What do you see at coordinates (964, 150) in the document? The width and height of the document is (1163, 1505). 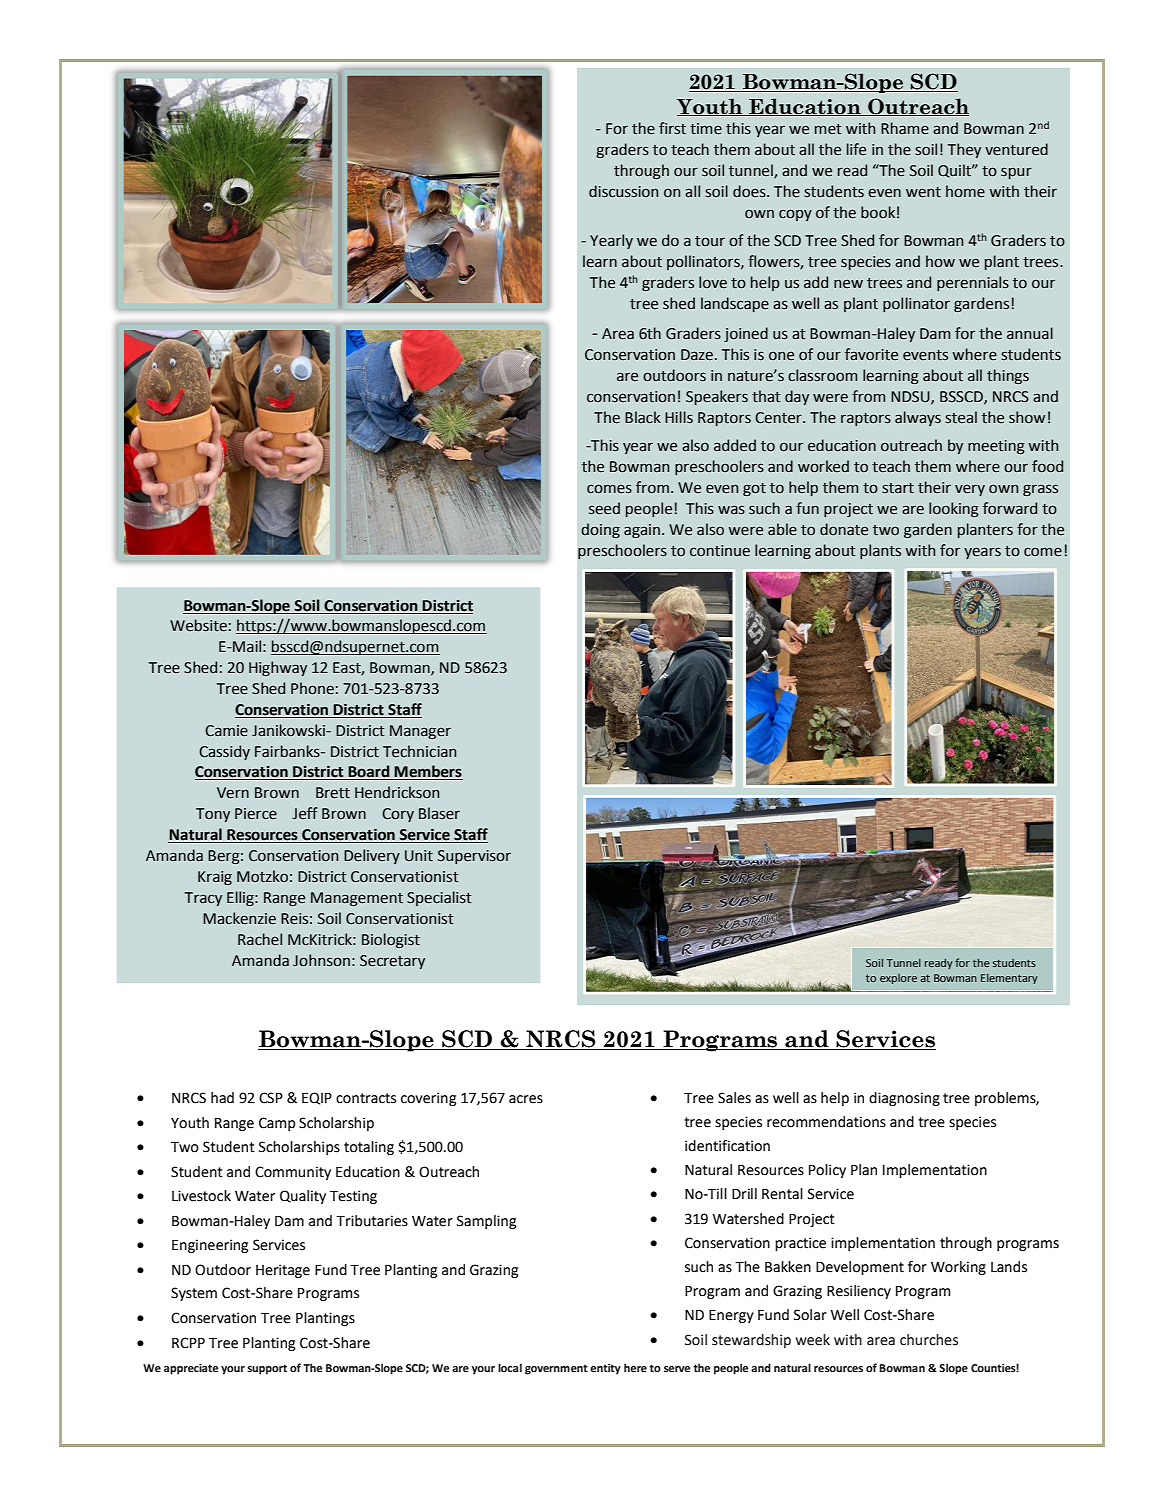 I see `They` at bounding box center [964, 150].
